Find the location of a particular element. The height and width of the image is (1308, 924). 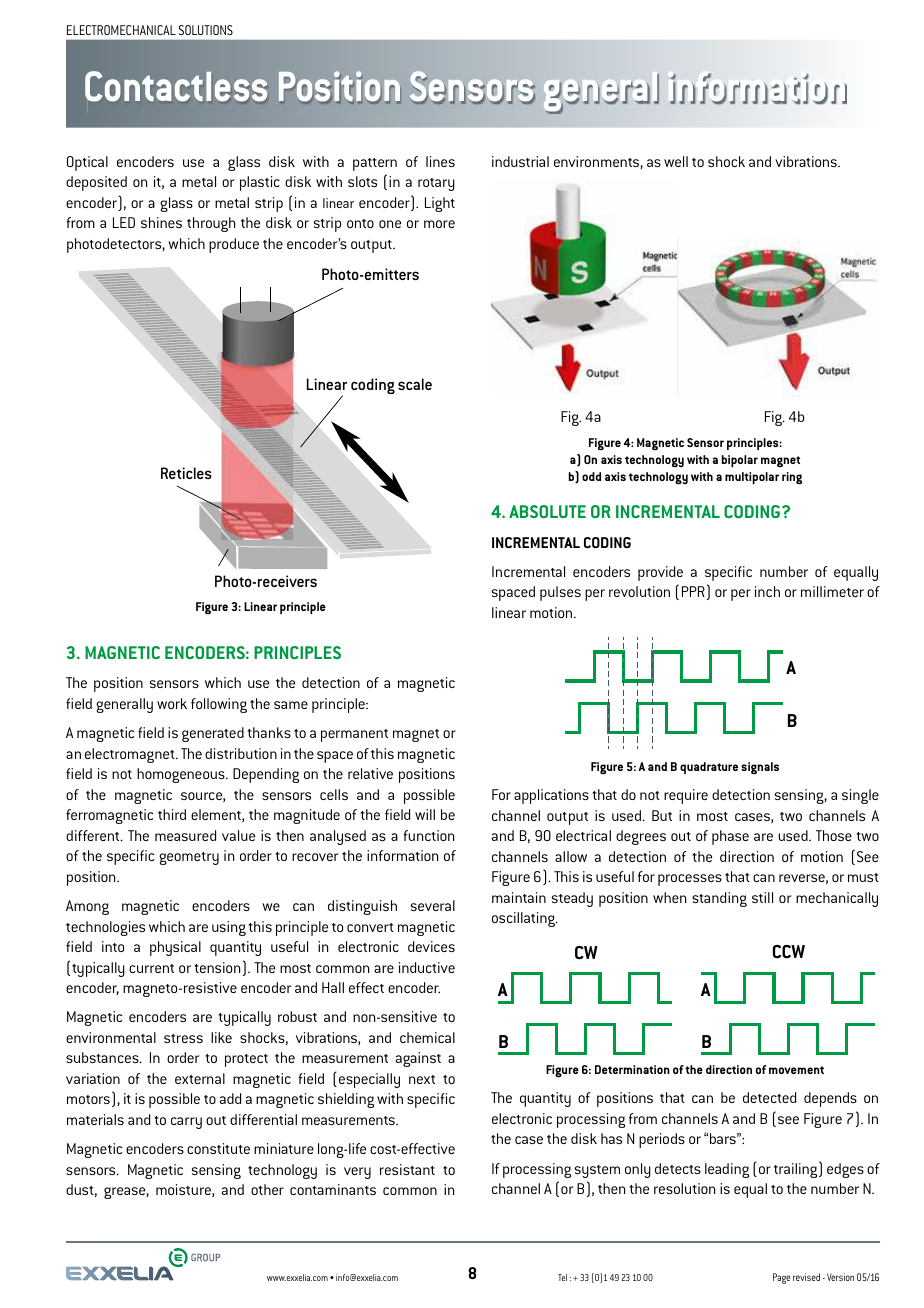

lines is located at coordinates (440, 161).
